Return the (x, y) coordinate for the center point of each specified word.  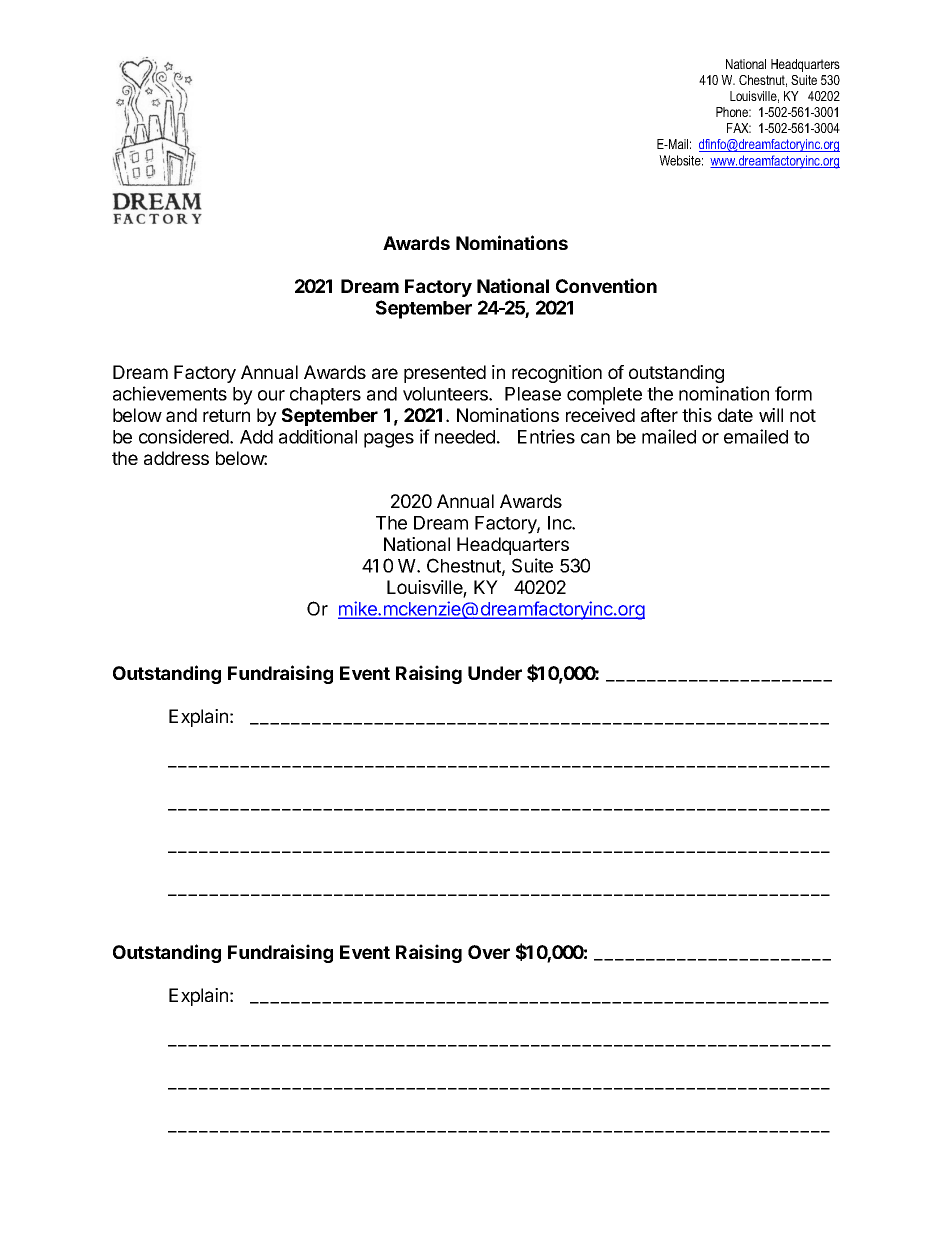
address (176, 458)
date (735, 415)
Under (495, 673)
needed (465, 437)
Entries (546, 436)
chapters (325, 396)
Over (489, 952)
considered (185, 436)
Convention (606, 285)
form (793, 393)
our (271, 395)
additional (318, 436)
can (595, 438)
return (226, 415)
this (697, 415)
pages (389, 440)
